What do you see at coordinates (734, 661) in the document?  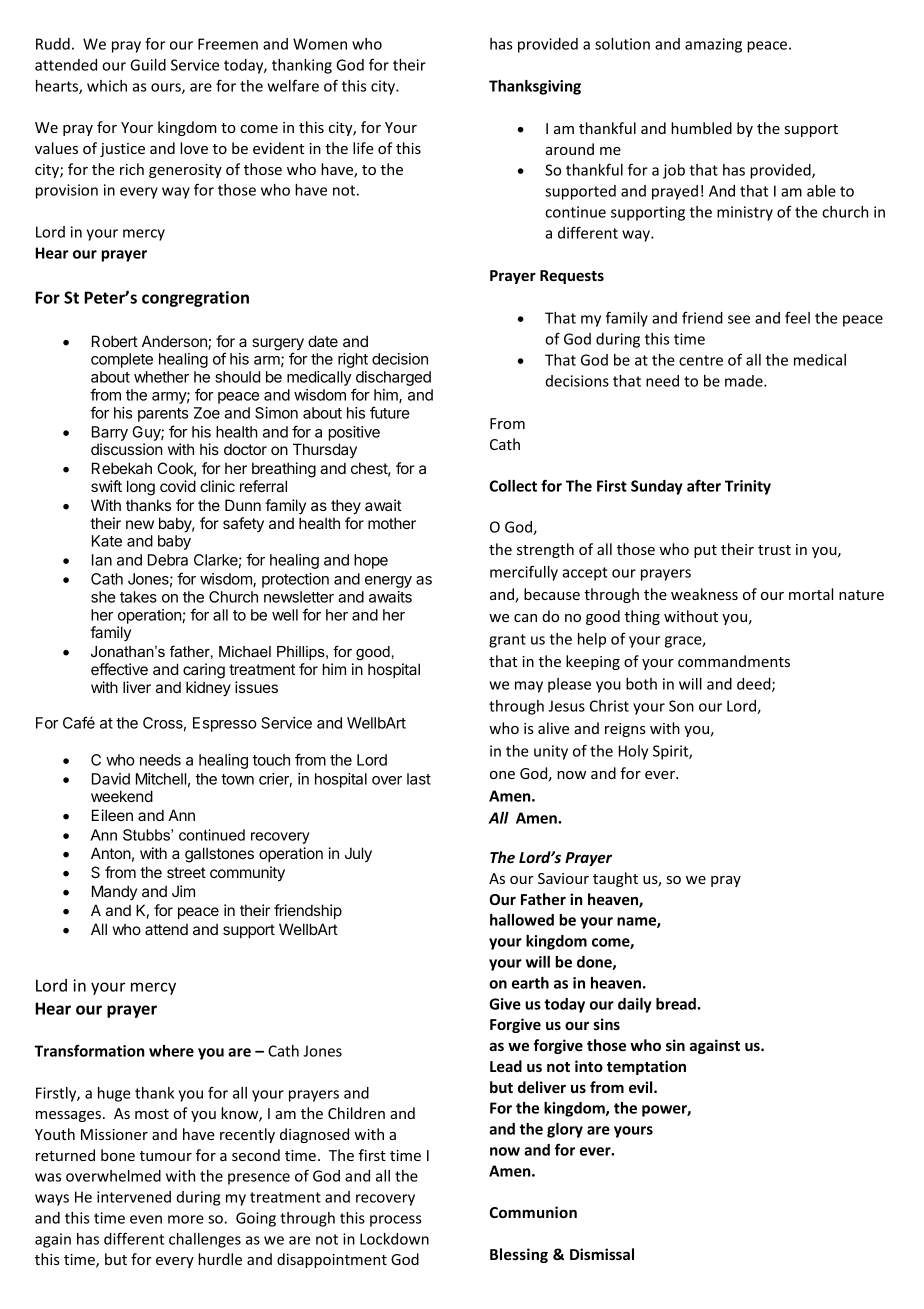 I see `commandments` at bounding box center [734, 661].
